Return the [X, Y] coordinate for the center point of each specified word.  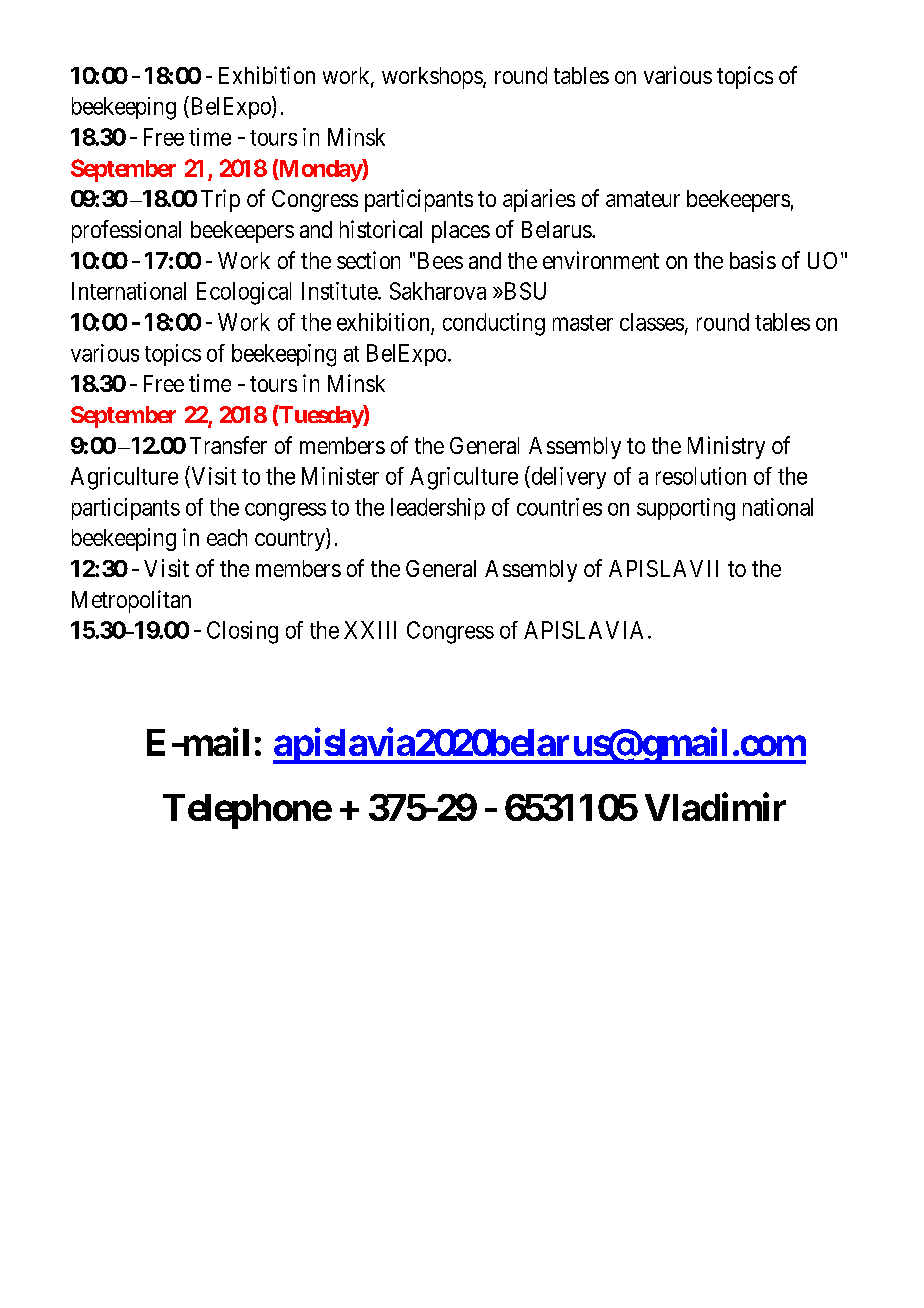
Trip [220, 200]
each [227, 537]
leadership [438, 509]
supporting [686, 509]
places [461, 232]
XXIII [370, 630]
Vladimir [715, 807]
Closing [242, 632]
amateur [643, 199]
